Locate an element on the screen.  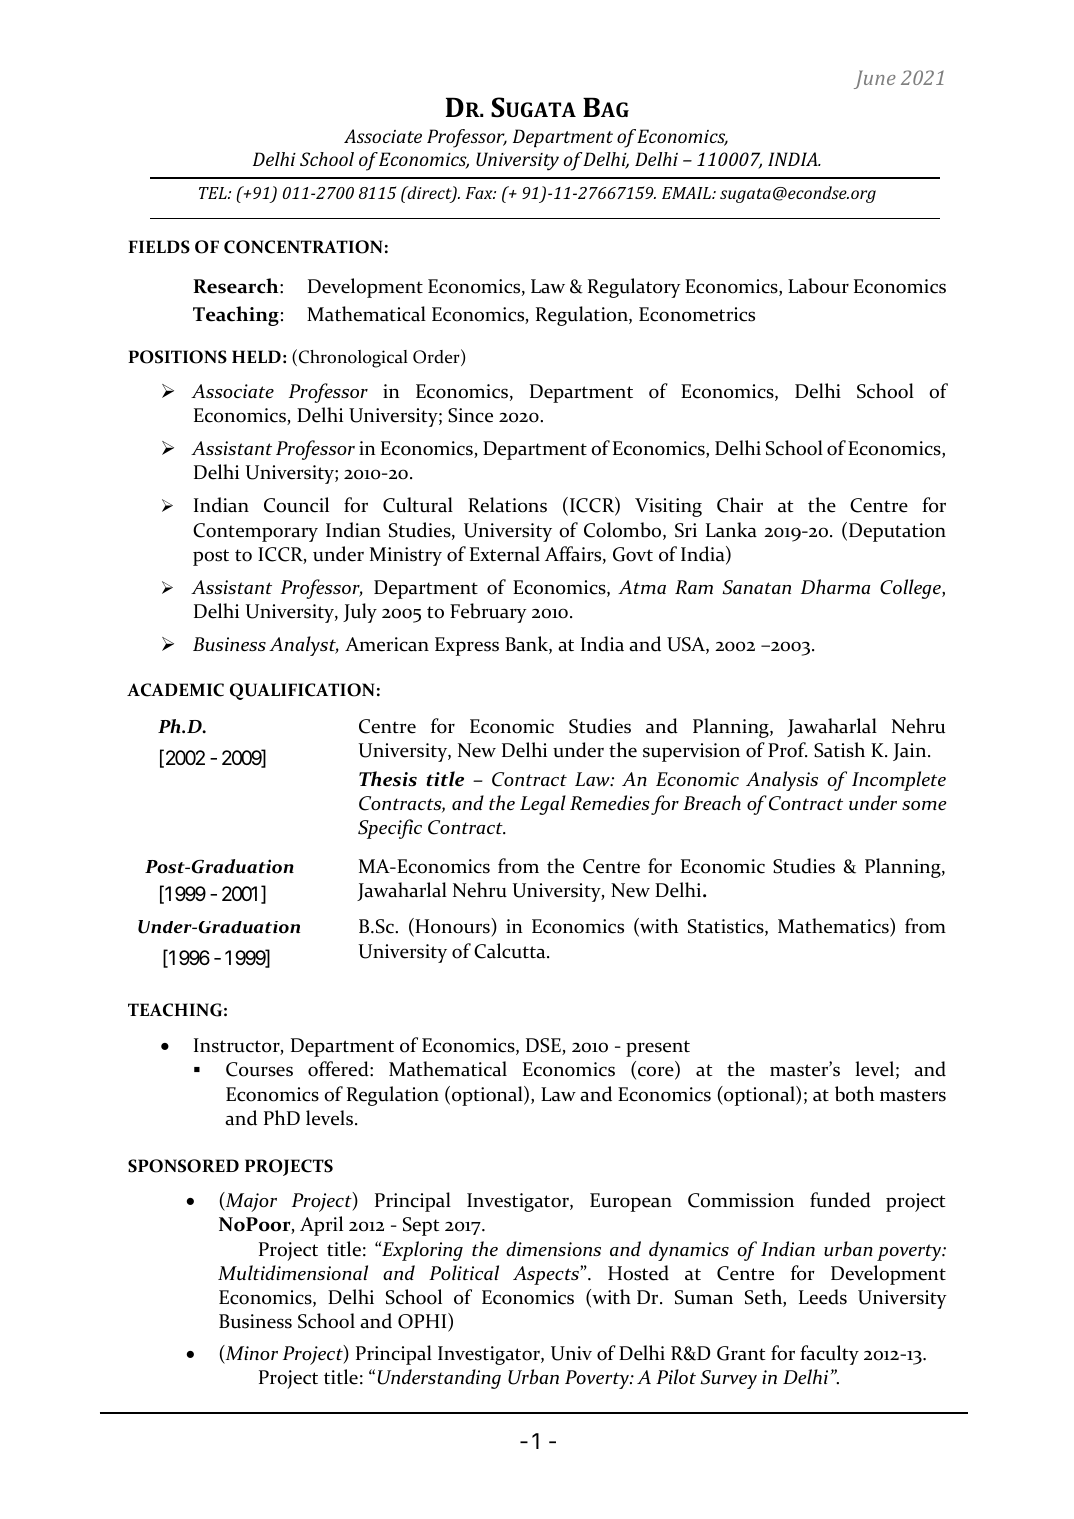
Analysis is located at coordinates (782, 781).
